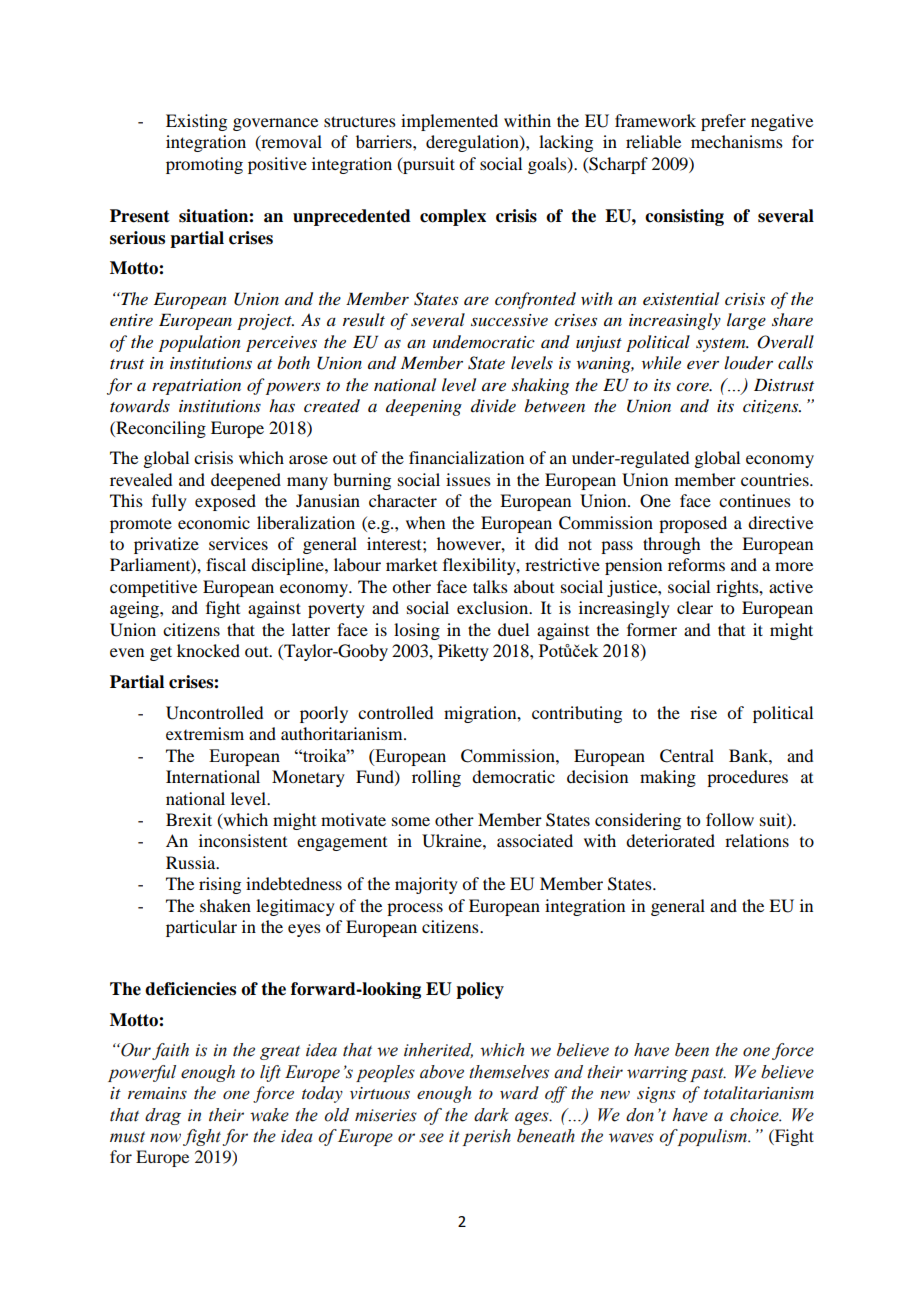  What do you see at coordinates (473, 143) in the image?
I see `deregulation` at bounding box center [473, 143].
